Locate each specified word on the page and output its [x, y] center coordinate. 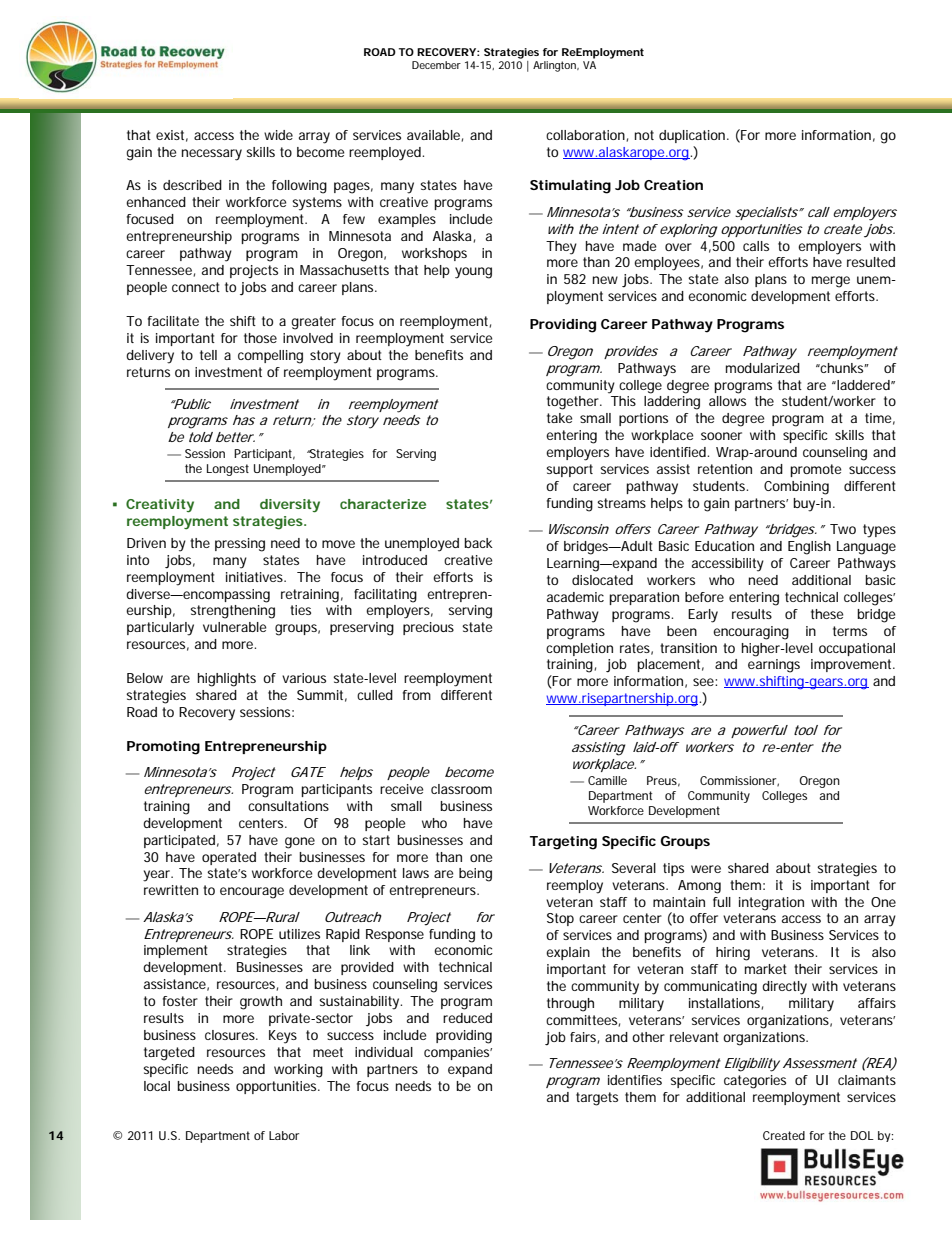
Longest [228, 470]
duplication [692, 136]
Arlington [555, 66]
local [157, 1086]
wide [278, 135]
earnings [774, 666]
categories [755, 1082]
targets [597, 1099]
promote [816, 470]
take [560, 418]
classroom [461, 789]
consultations [288, 806]
